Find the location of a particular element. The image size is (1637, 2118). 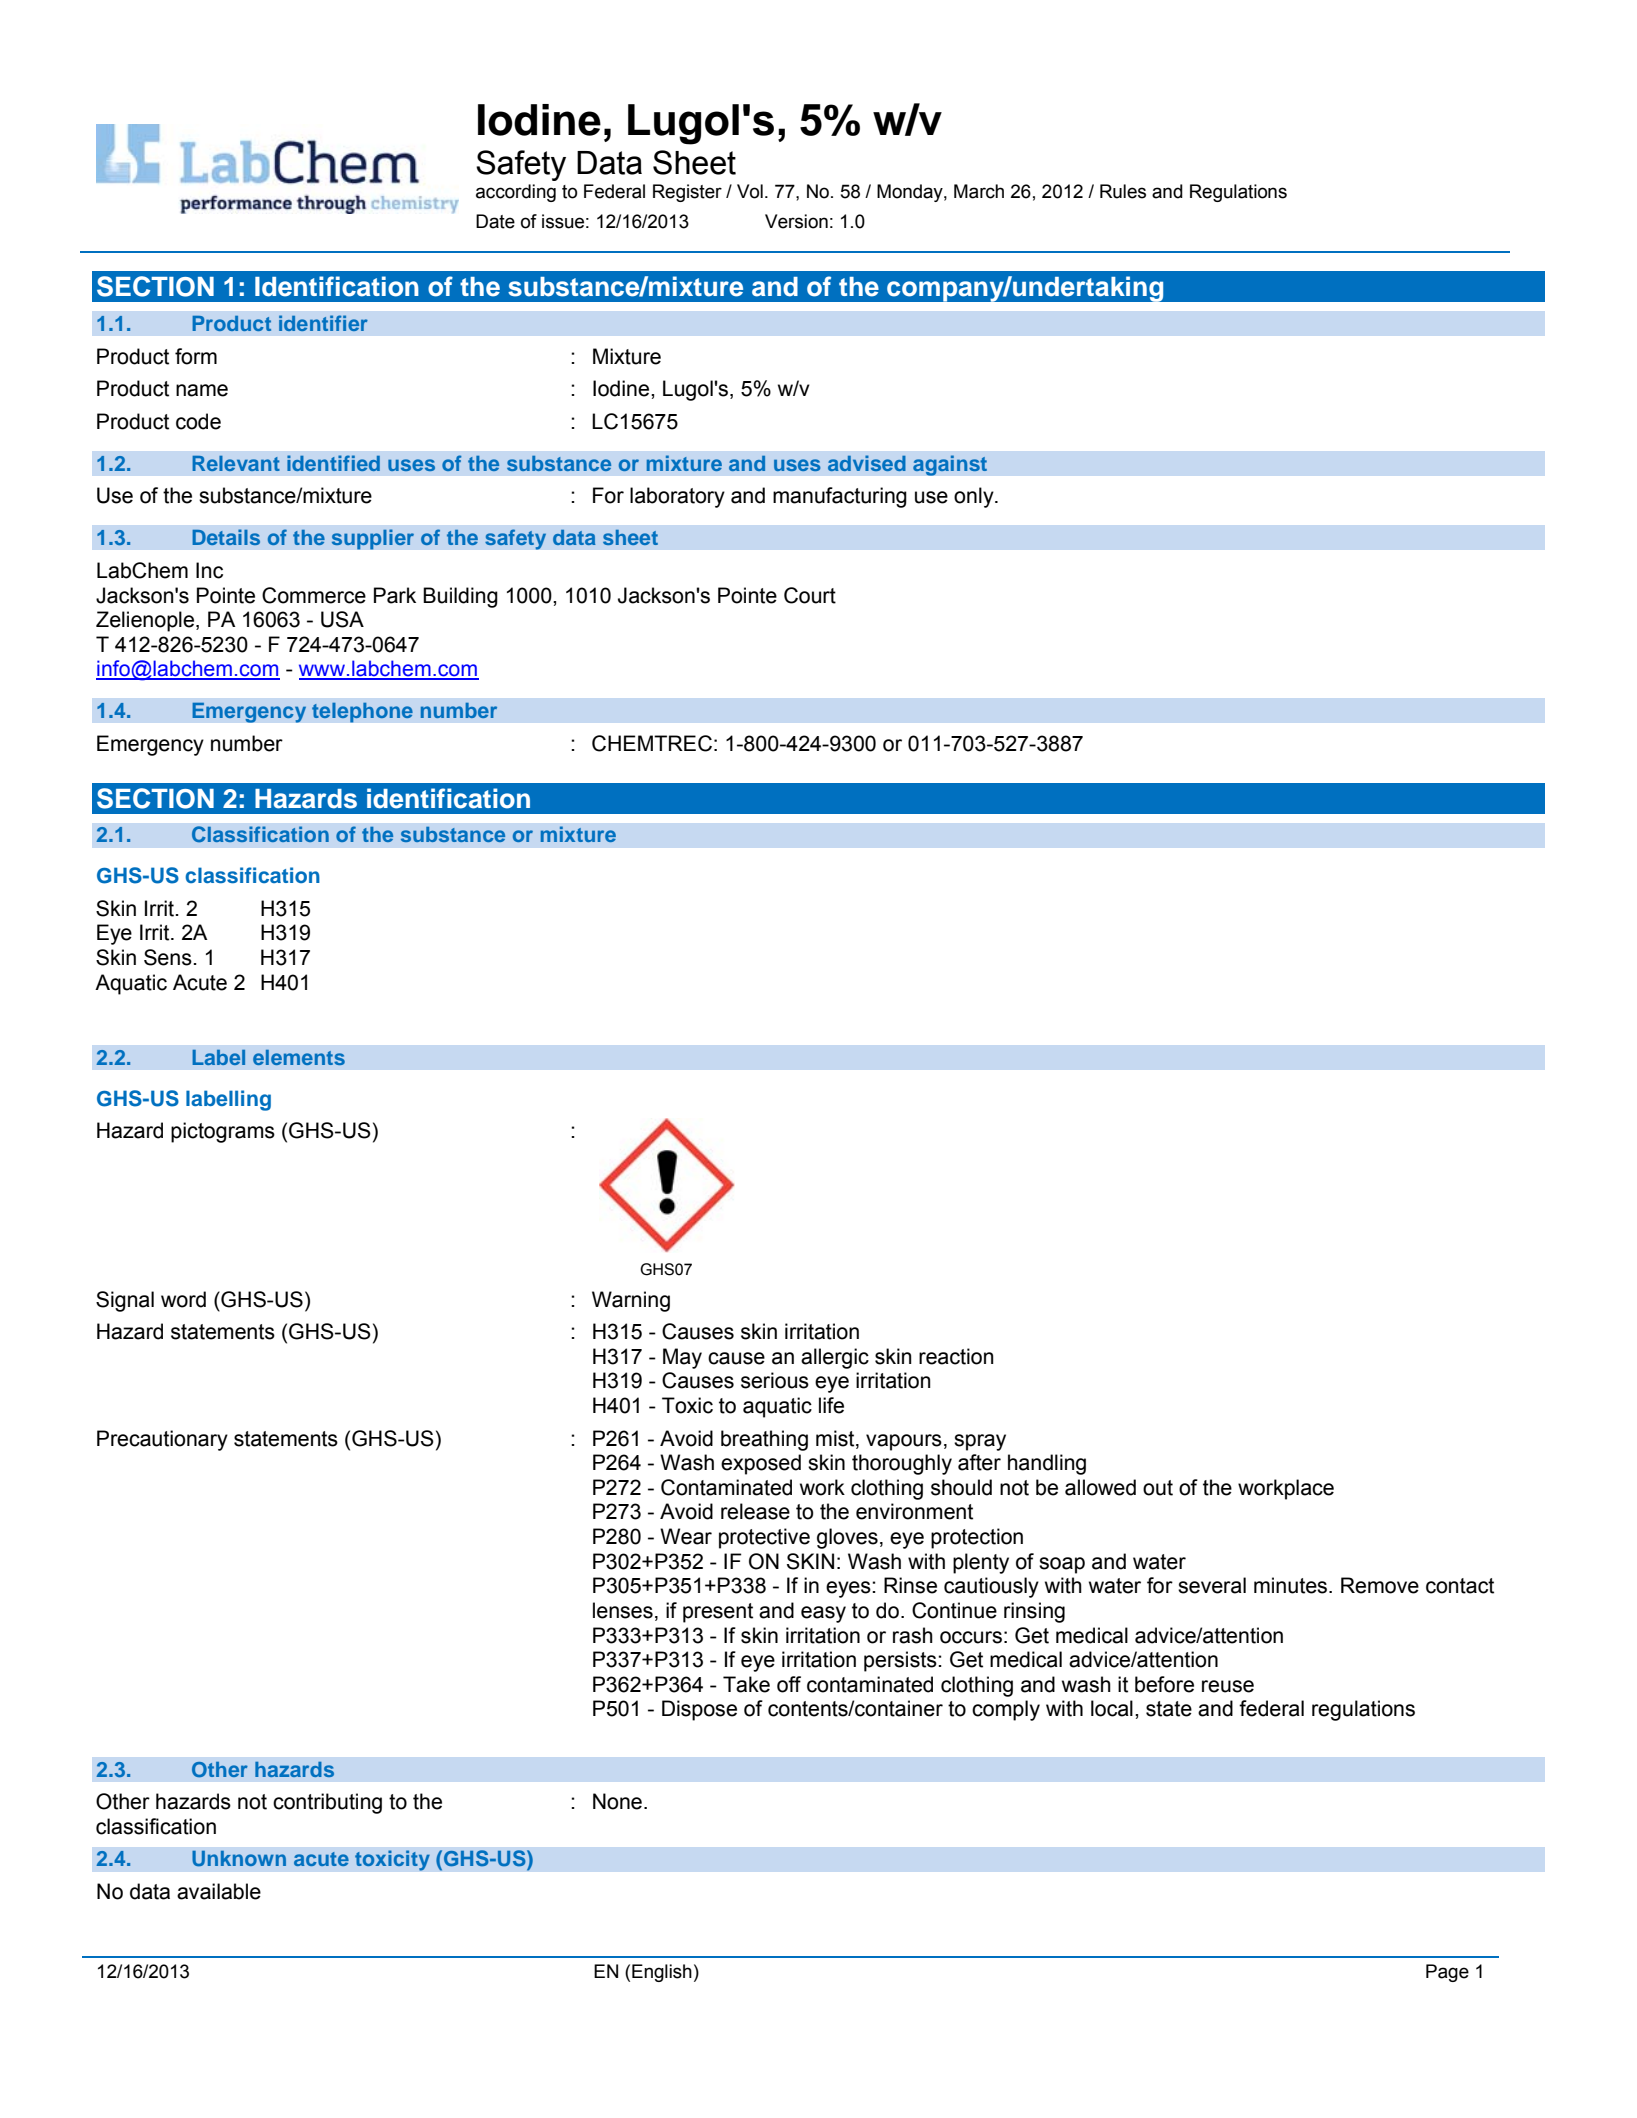

Rules is located at coordinates (1123, 191).
